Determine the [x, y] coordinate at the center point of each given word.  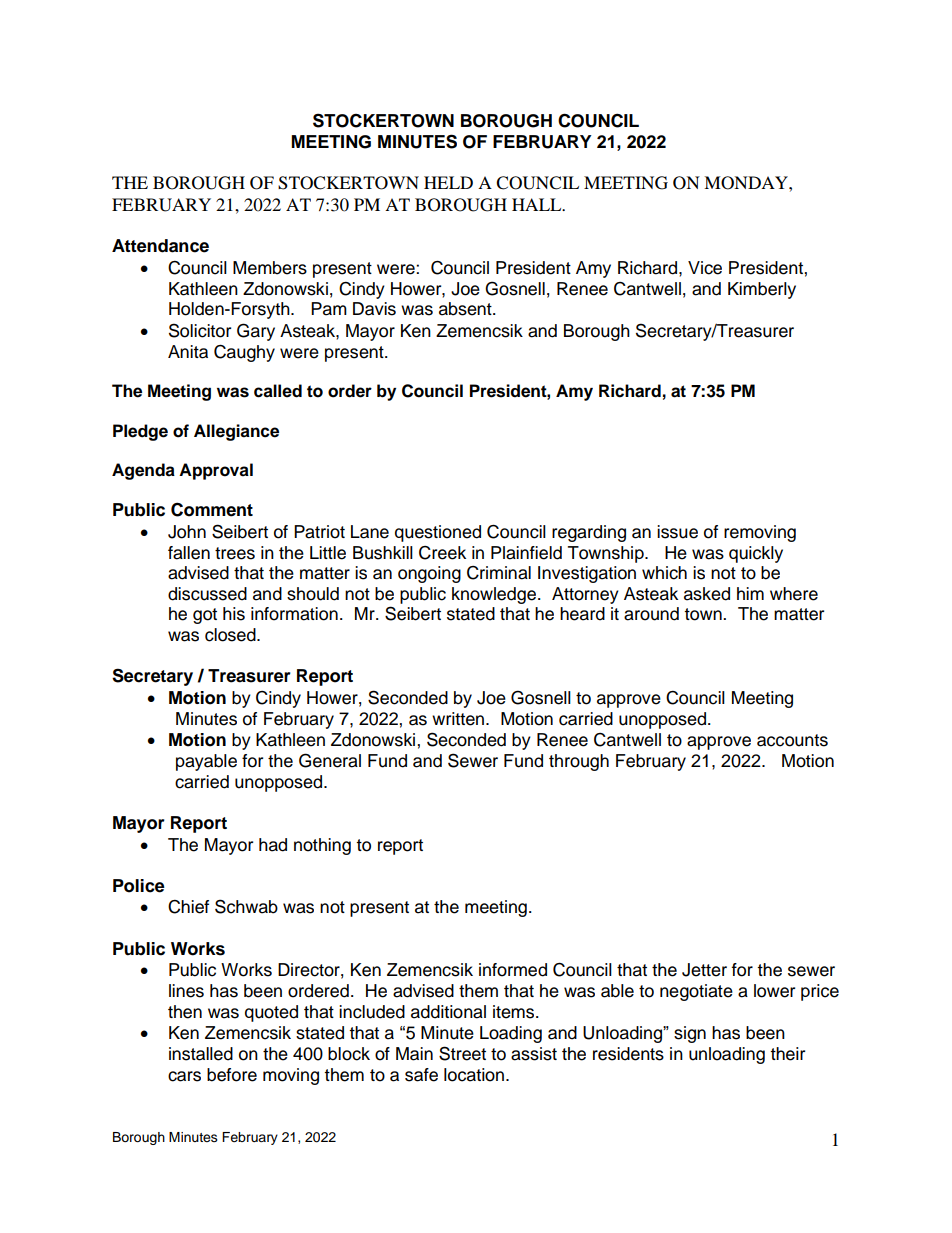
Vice [705, 268]
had [273, 845]
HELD [448, 182]
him [750, 593]
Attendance [160, 246]
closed [231, 635]
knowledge [495, 595]
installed [201, 1054]
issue [677, 532]
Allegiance [236, 432]
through [579, 762]
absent [466, 309]
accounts [792, 740]
